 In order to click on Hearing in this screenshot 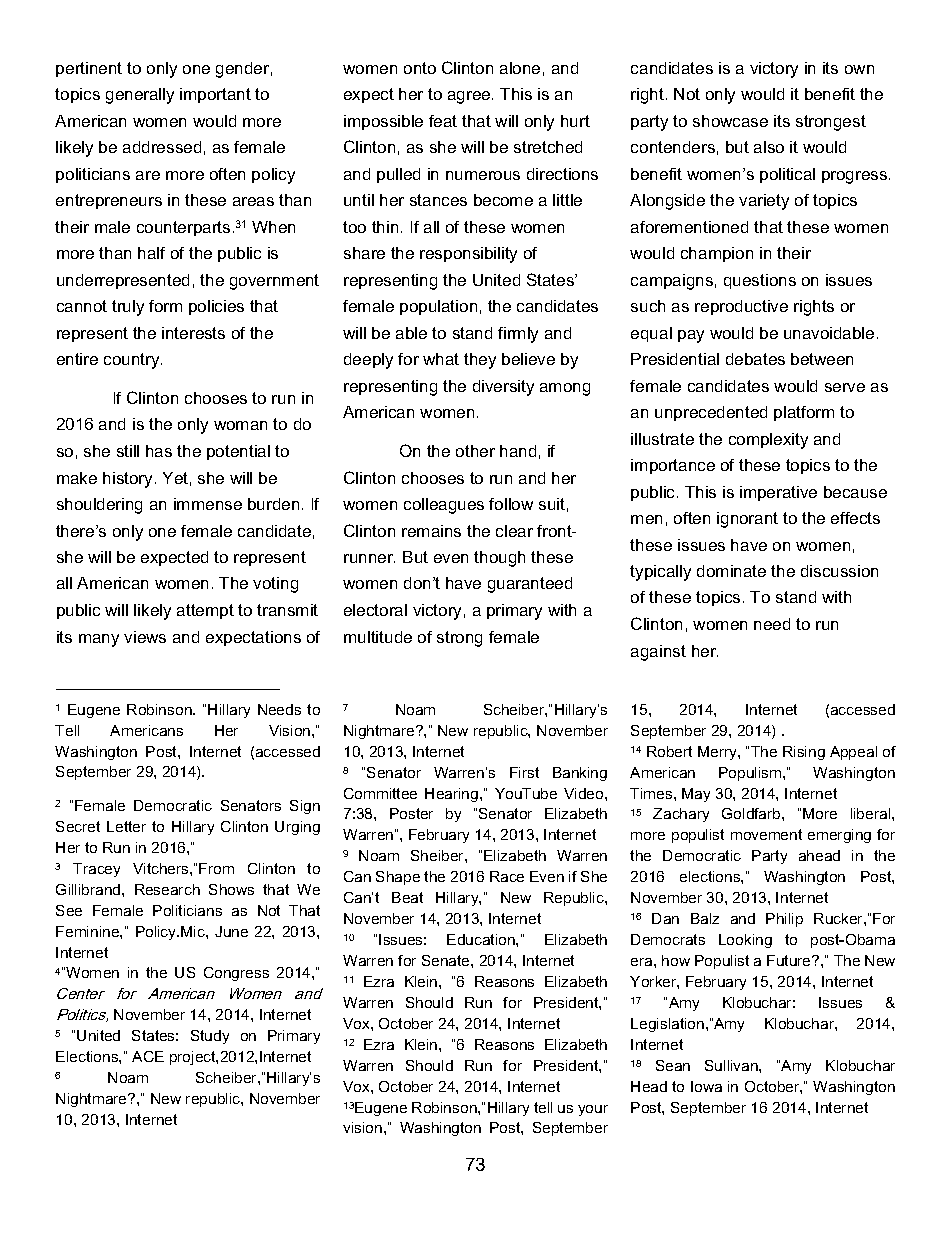, I will do `click(453, 795)`.
